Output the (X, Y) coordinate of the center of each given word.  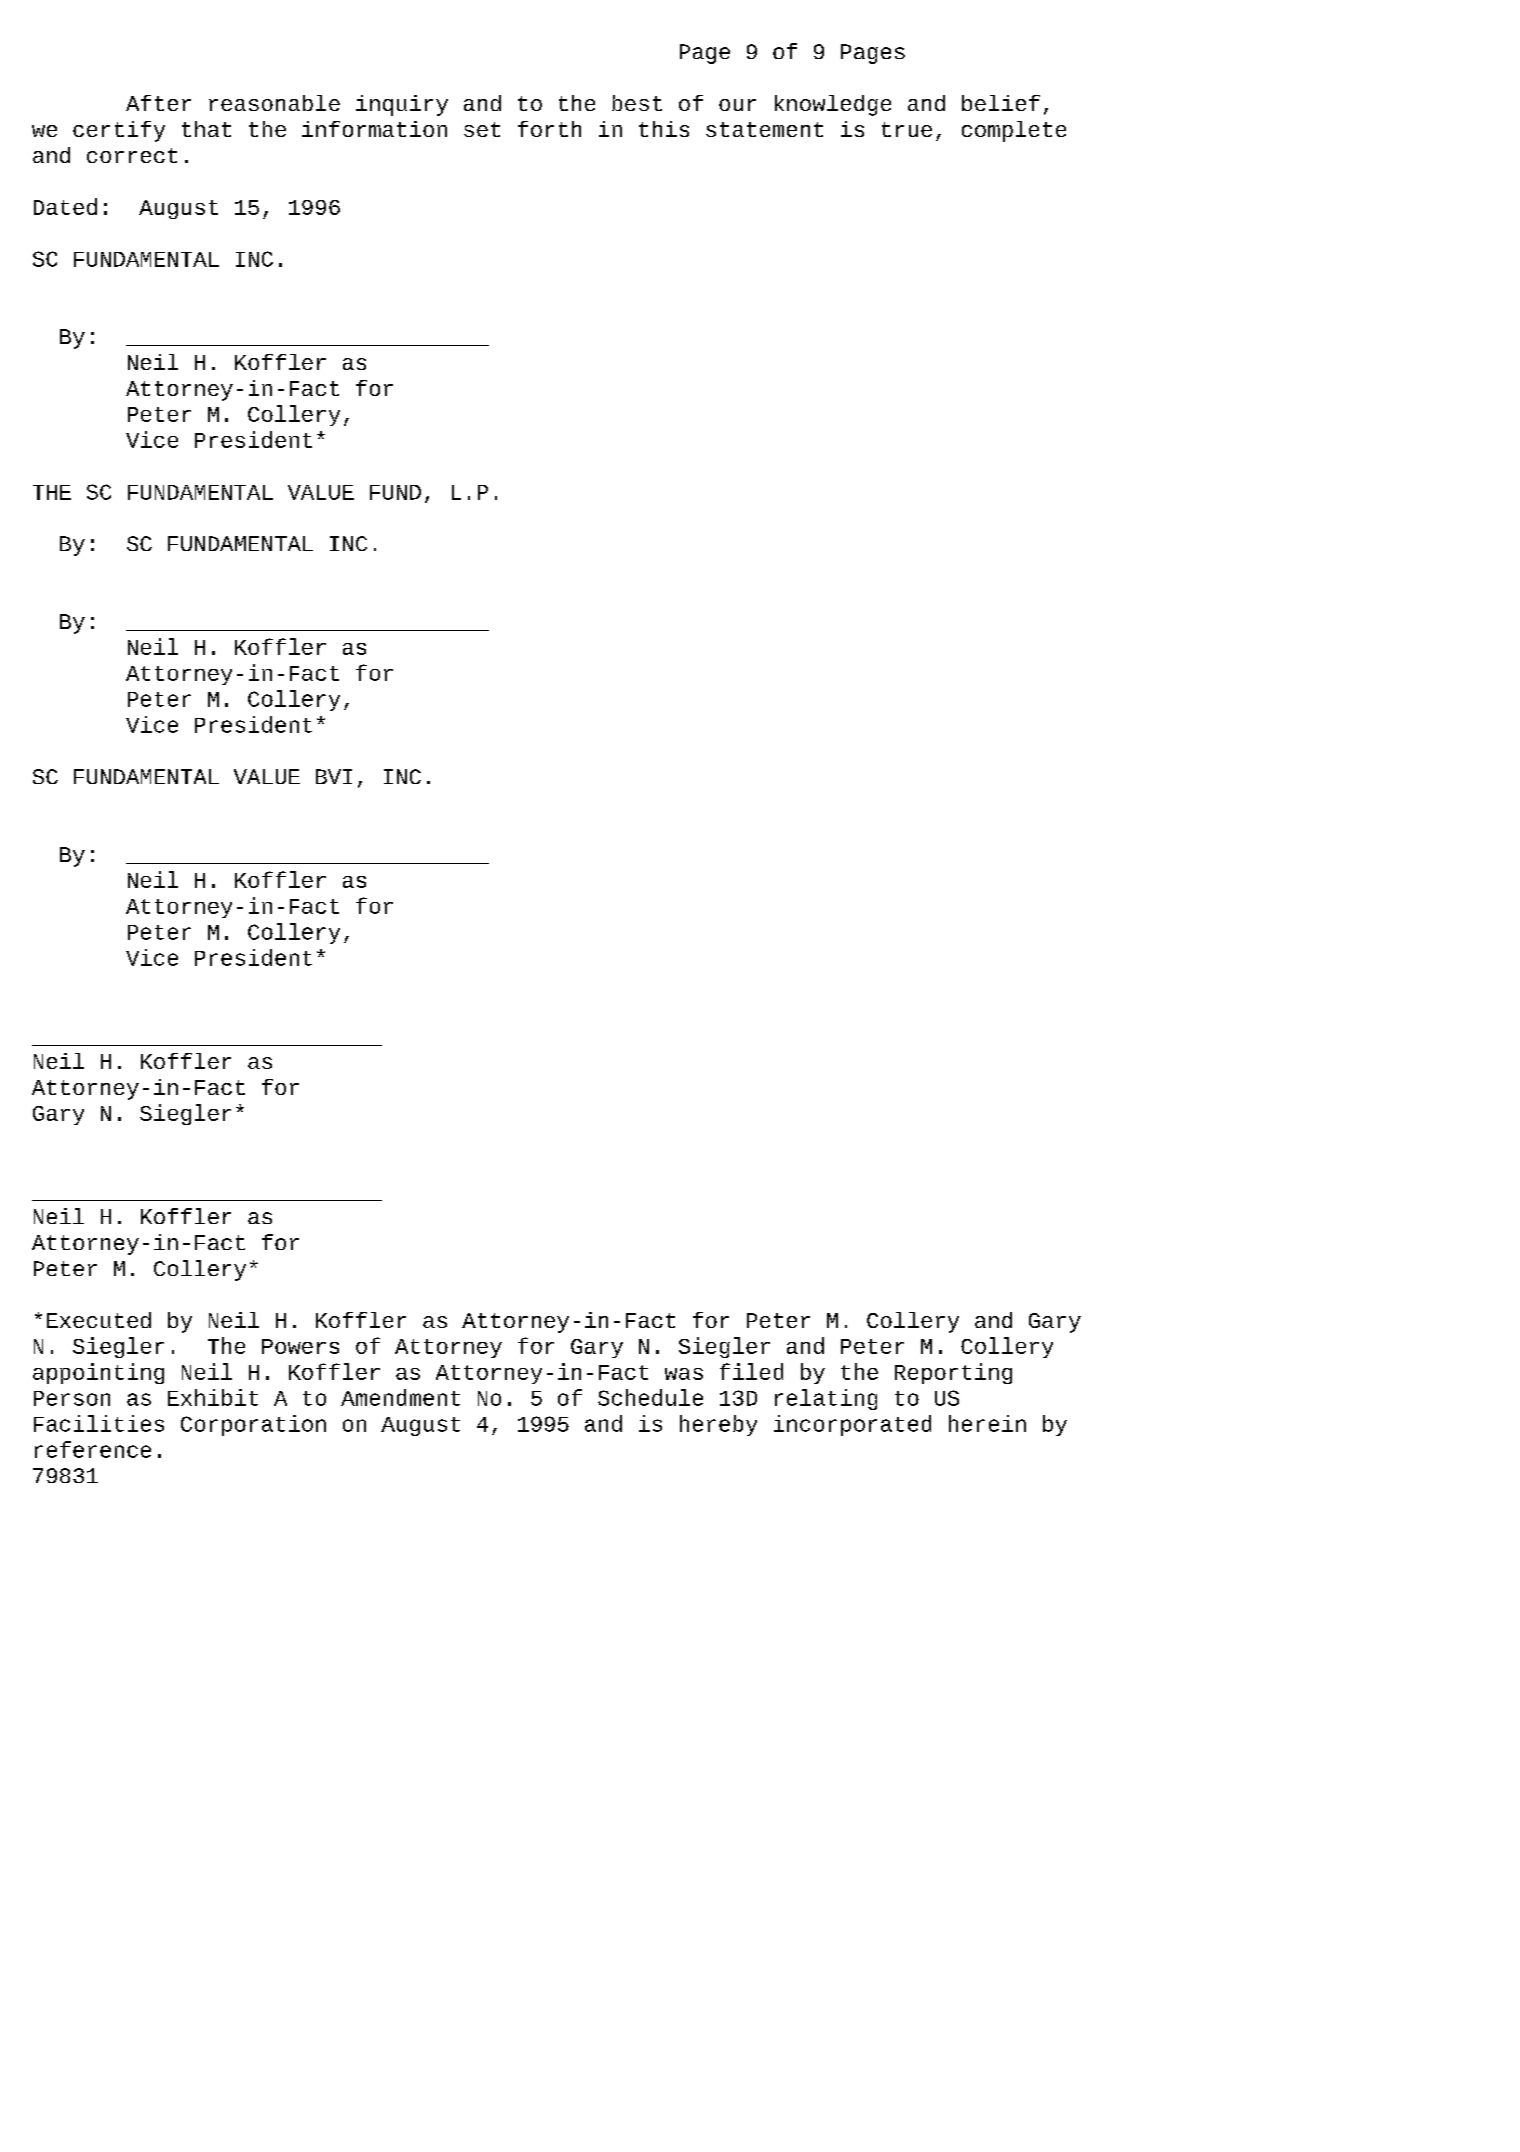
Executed (99, 1320)
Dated (65, 206)
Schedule (650, 1397)
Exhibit (213, 1397)
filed (751, 1371)
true (907, 129)
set (482, 129)
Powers (300, 1346)
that (206, 129)
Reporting (953, 1373)
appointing (98, 1373)
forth (549, 129)
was (684, 1374)
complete (1014, 131)
